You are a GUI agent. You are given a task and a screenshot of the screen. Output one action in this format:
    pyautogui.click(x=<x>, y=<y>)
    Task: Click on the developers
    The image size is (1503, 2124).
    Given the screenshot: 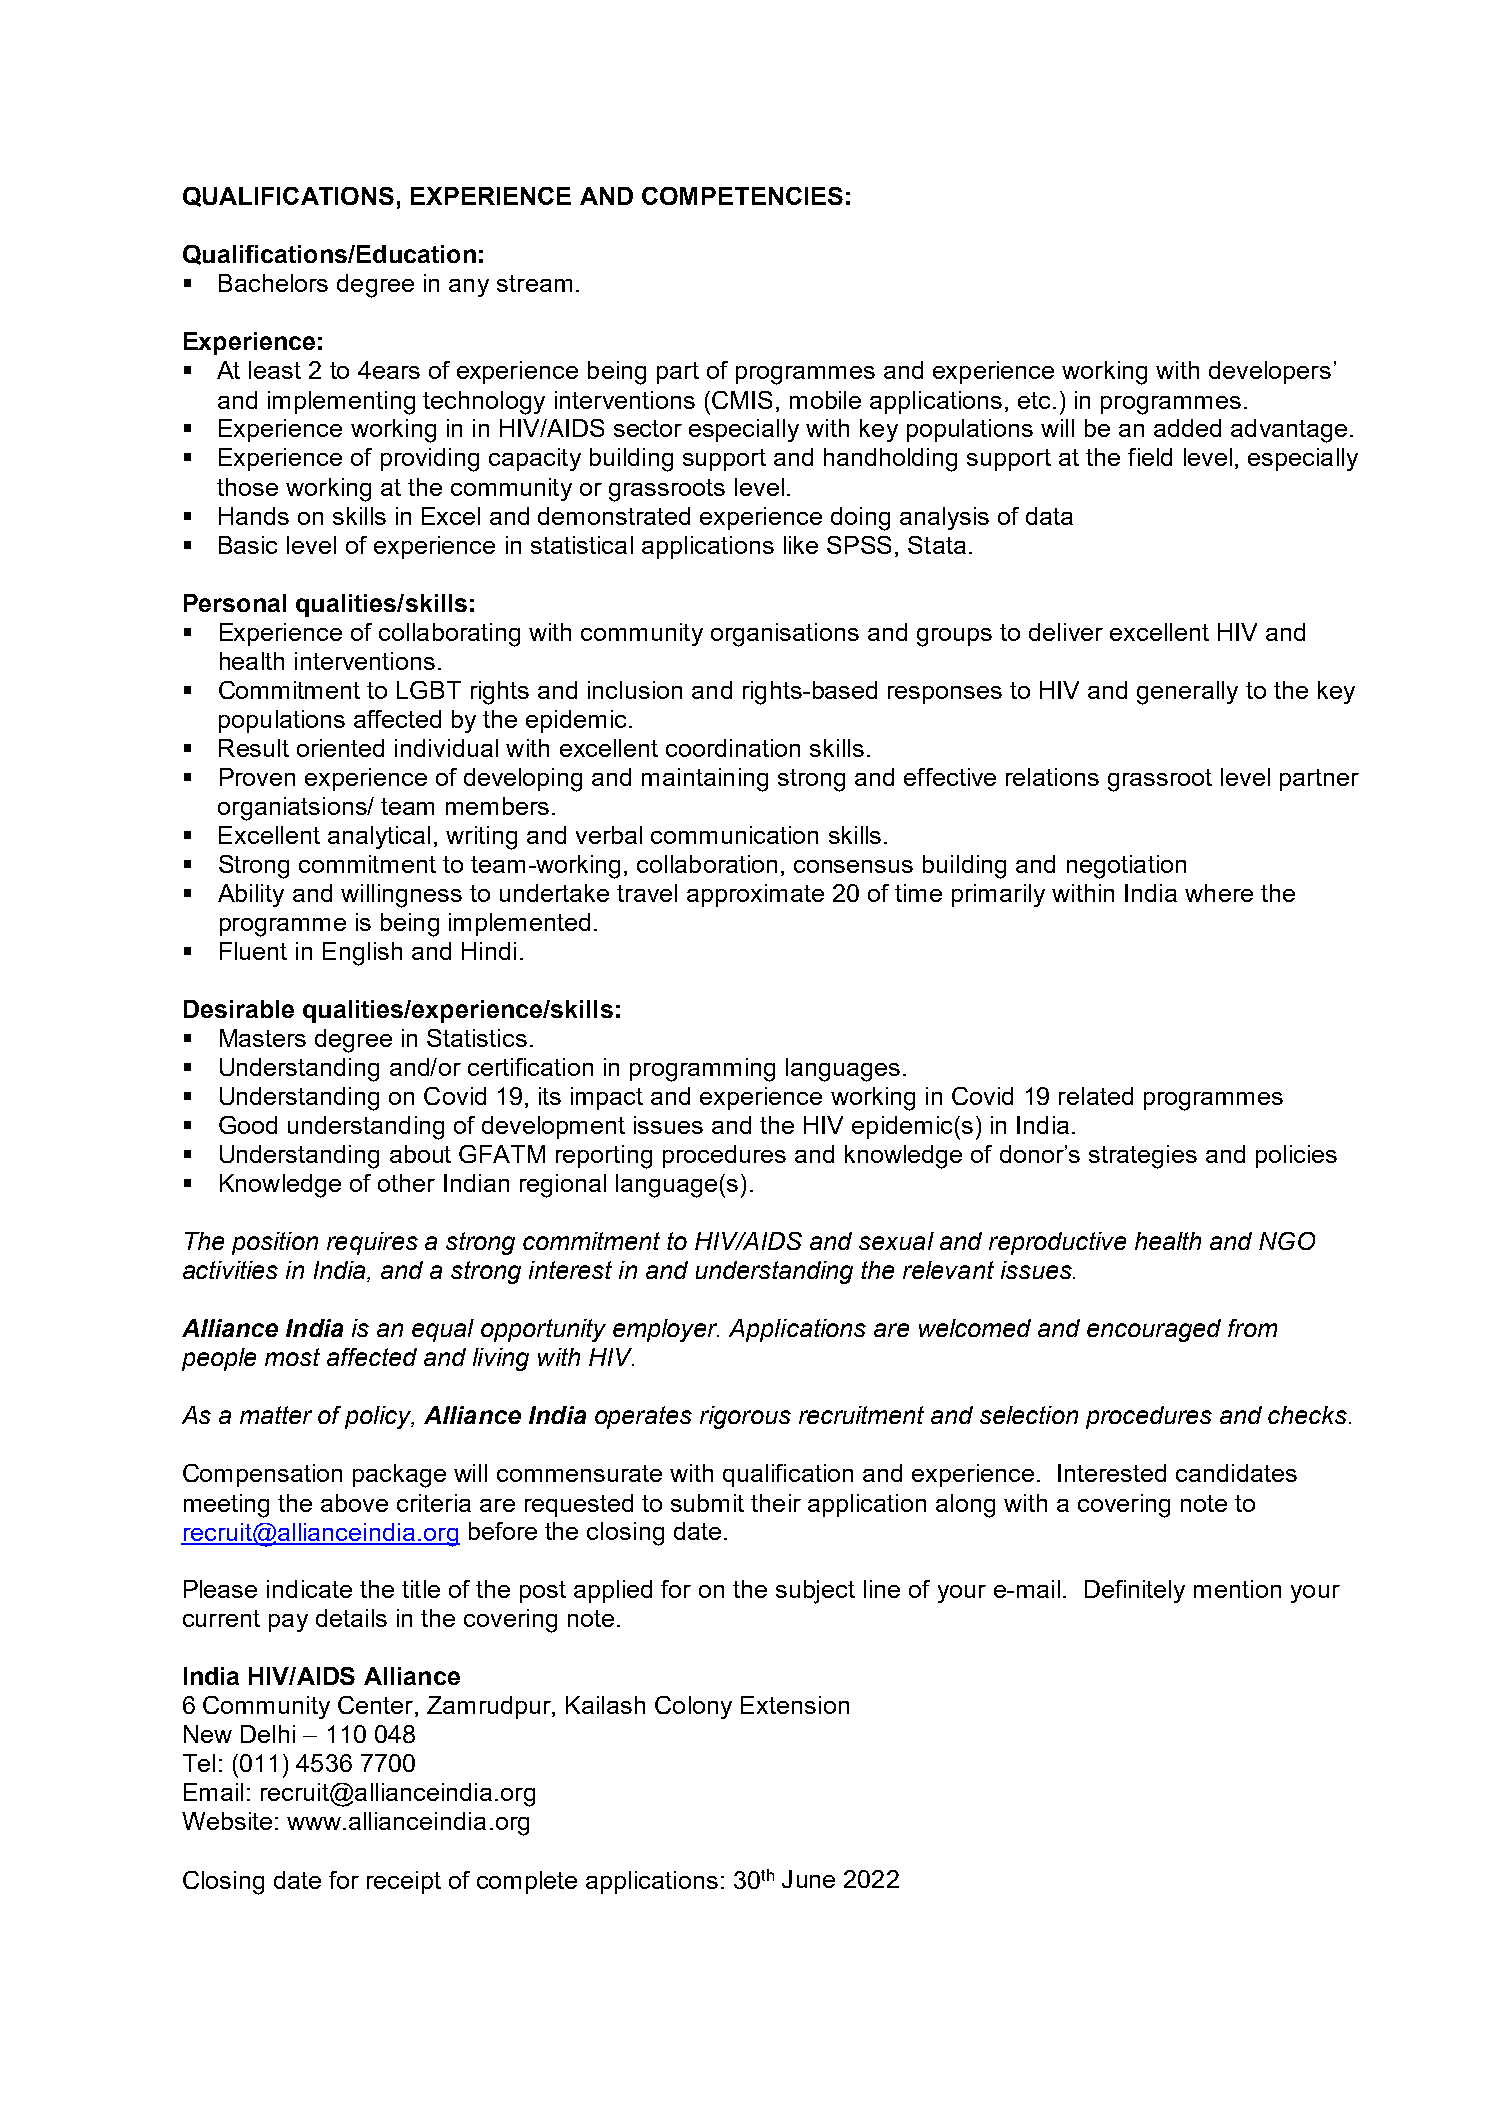 What is the action you would take?
    pyautogui.click(x=1270, y=372)
